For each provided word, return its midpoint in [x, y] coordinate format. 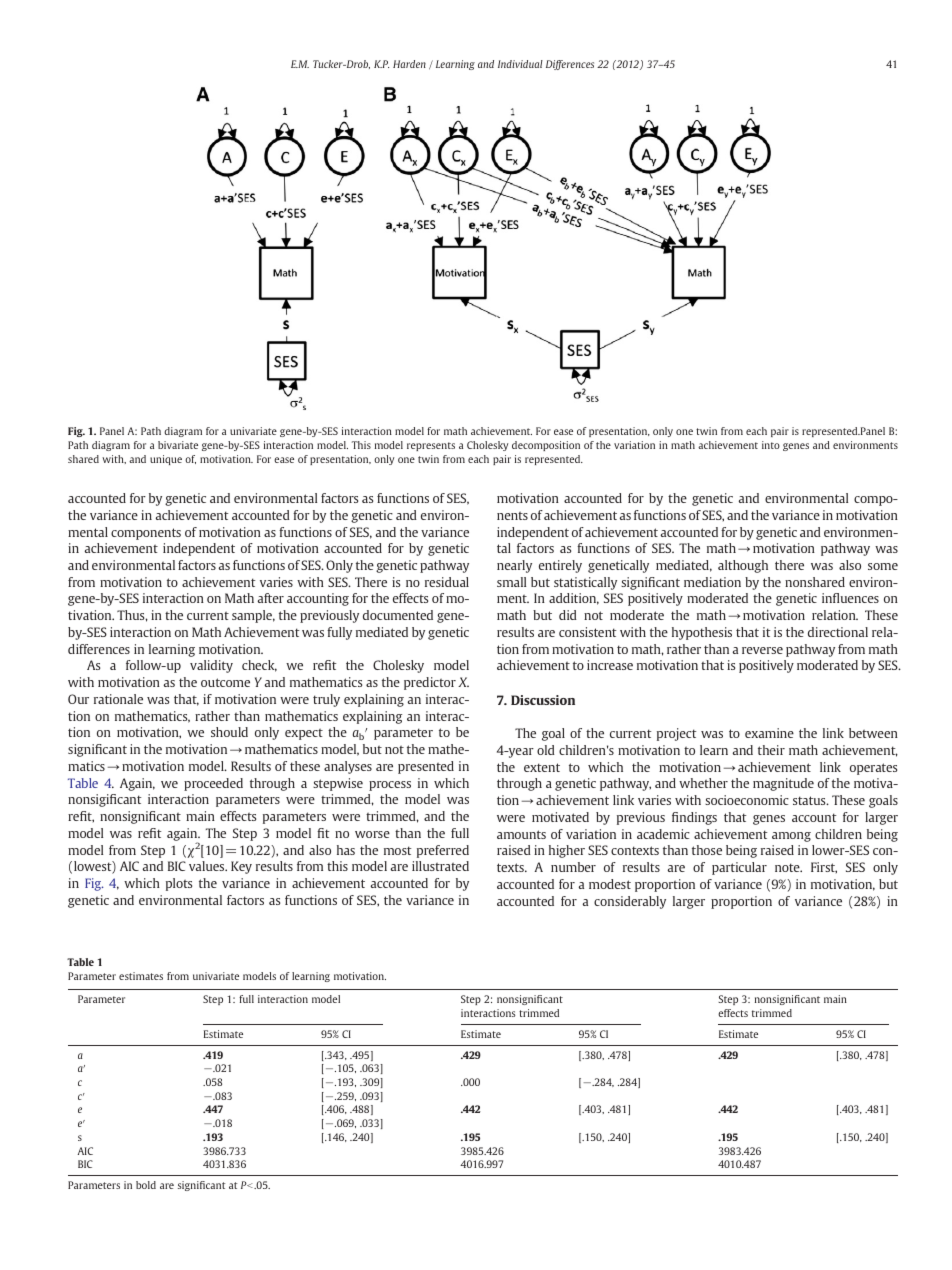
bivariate [178, 445]
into [771, 445]
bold [146, 1185]
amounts [521, 834]
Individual [520, 64]
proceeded [213, 784]
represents [431, 446]
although [743, 566]
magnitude [783, 784]
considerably [630, 902]
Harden [409, 64]
